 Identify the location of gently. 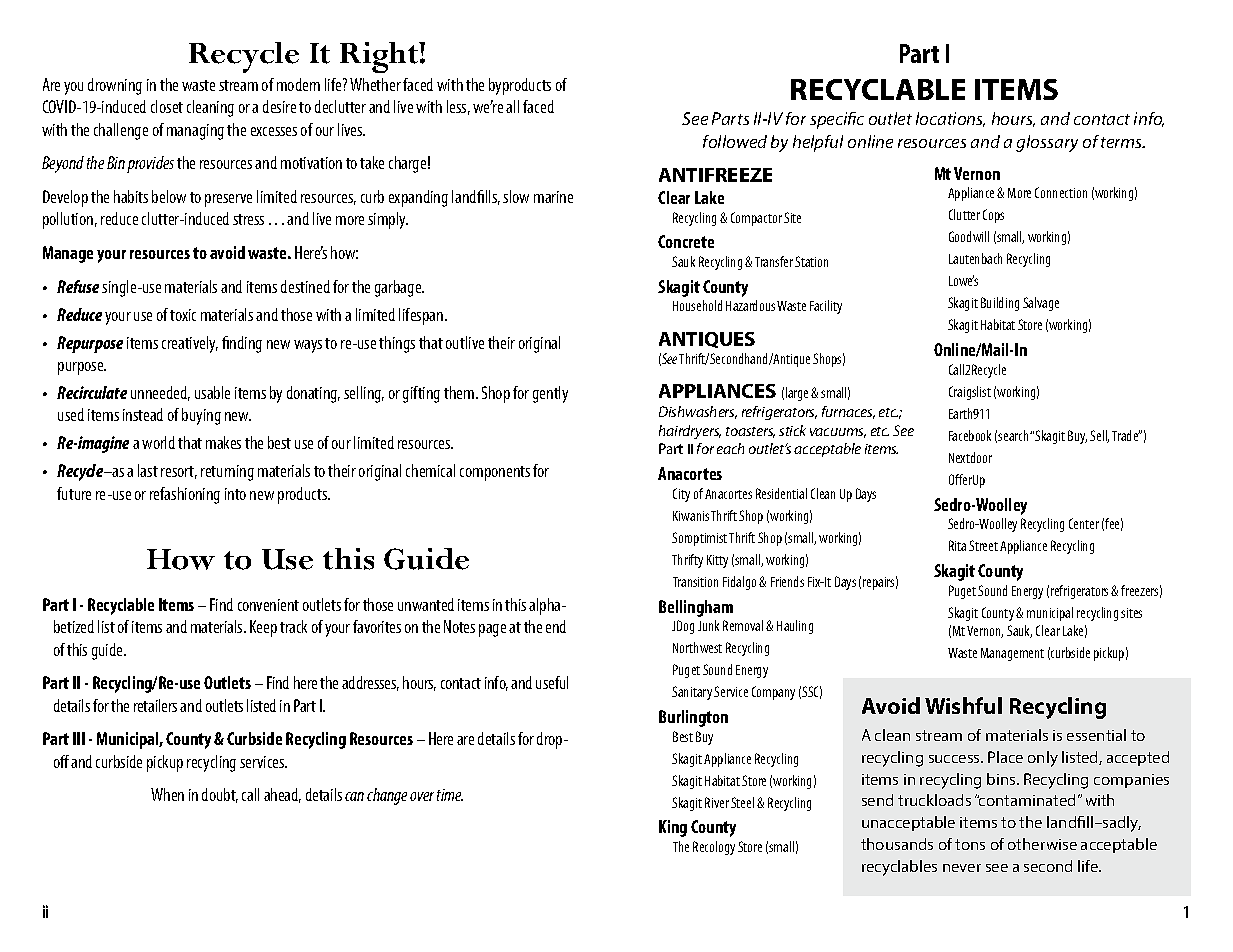
(550, 394).
